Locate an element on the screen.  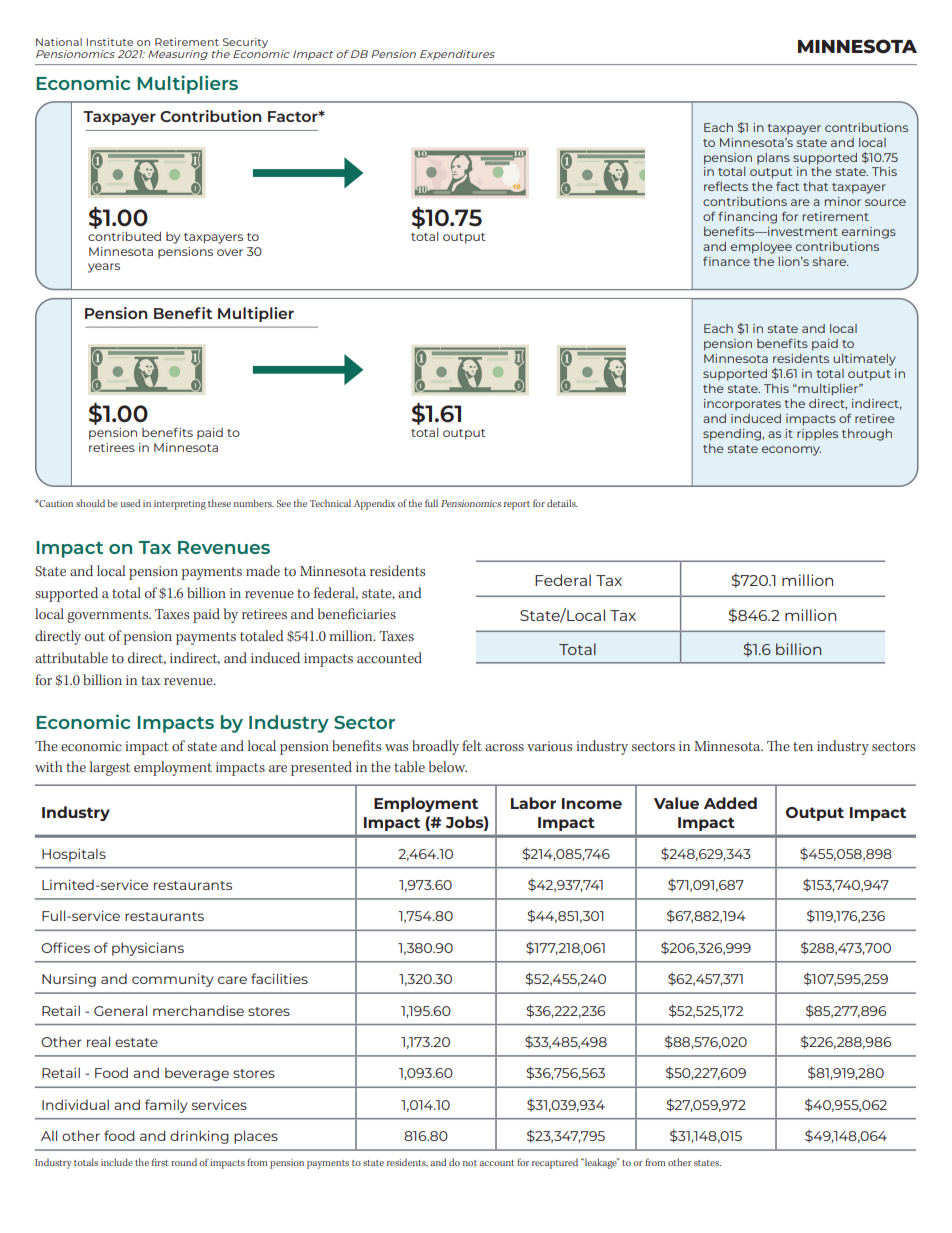
ten is located at coordinates (803, 746).
